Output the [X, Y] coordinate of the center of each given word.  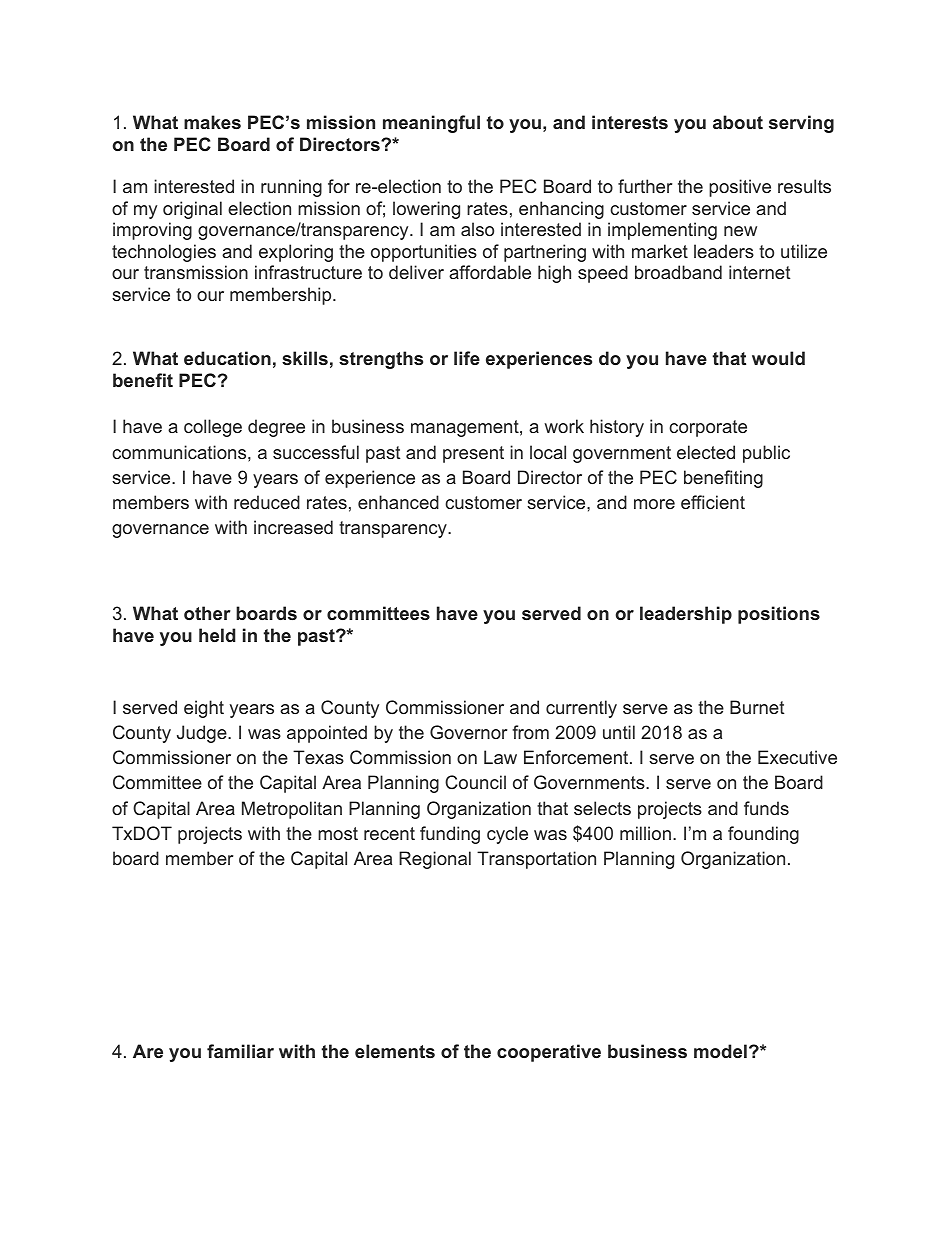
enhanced [398, 502]
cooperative [549, 1053]
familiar [240, 1051]
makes [212, 122]
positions [779, 615]
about [738, 122]
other [207, 613]
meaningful [431, 124]
